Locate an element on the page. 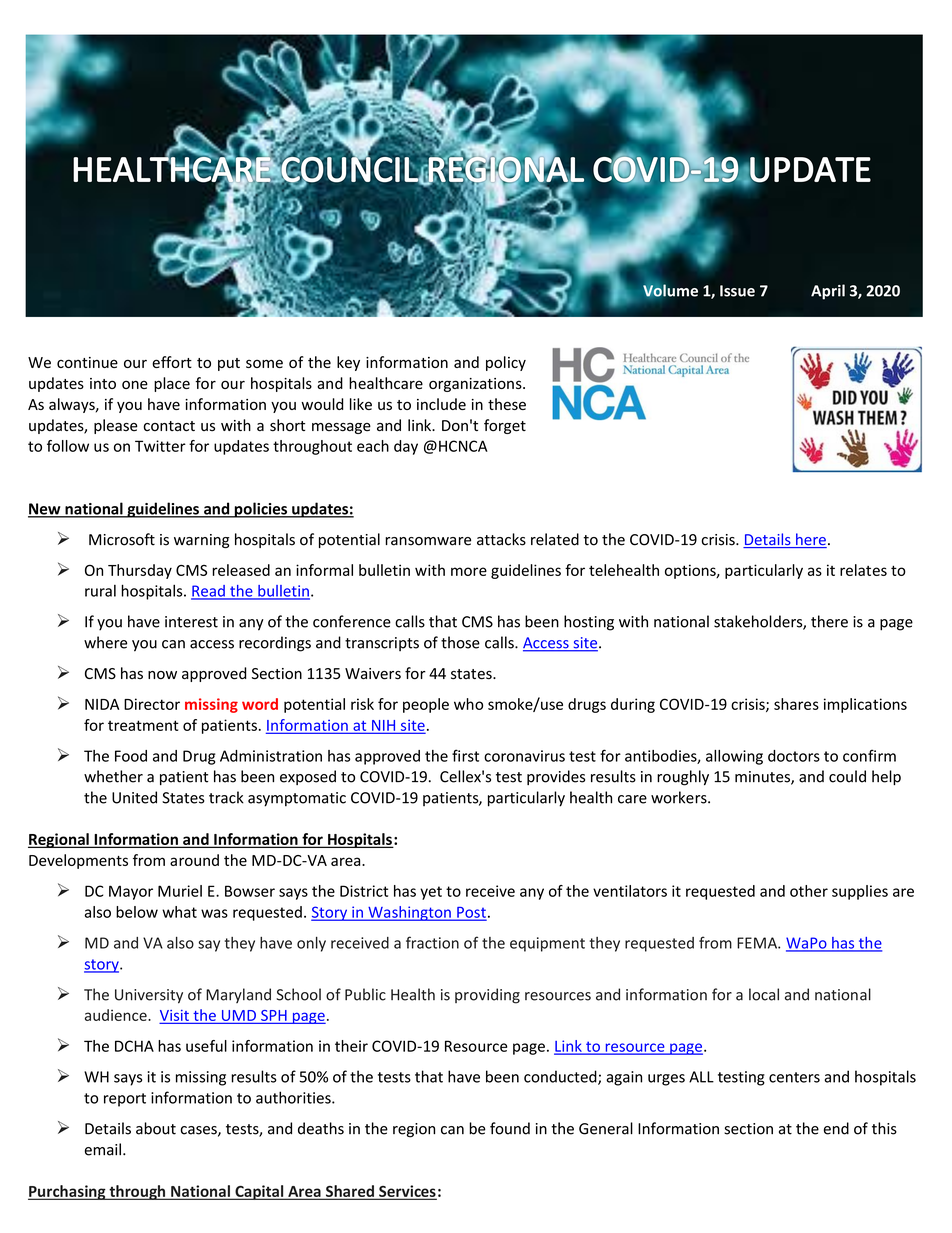 This document has width=952, height=1233. first is located at coordinates (465, 755).
